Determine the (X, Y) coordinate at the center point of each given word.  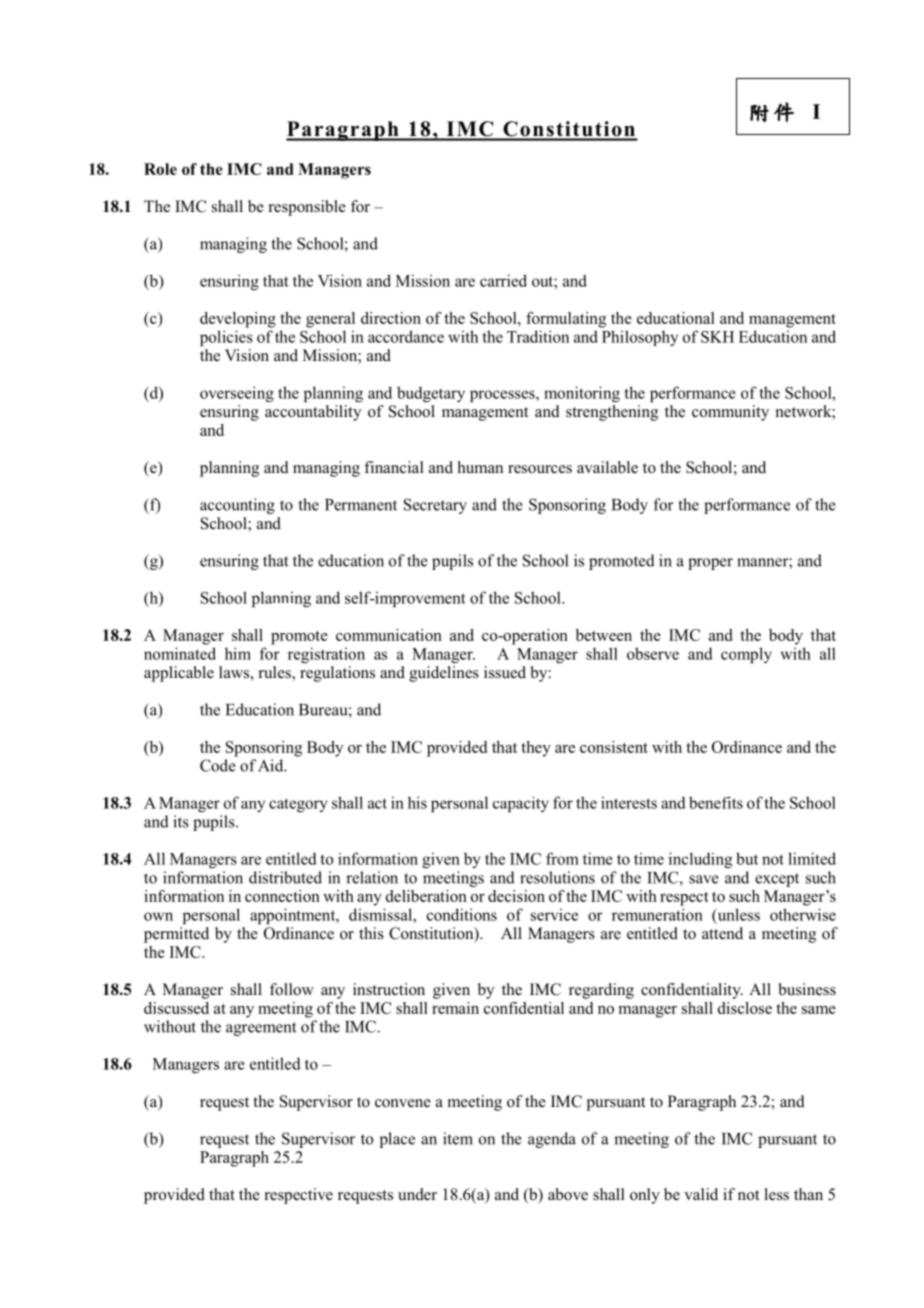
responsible (307, 208)
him (238, 653)
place (397, 1140)
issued (505, 672)
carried (503, 280)
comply (746, 655)
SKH (717, 337)
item (458, 1138)
